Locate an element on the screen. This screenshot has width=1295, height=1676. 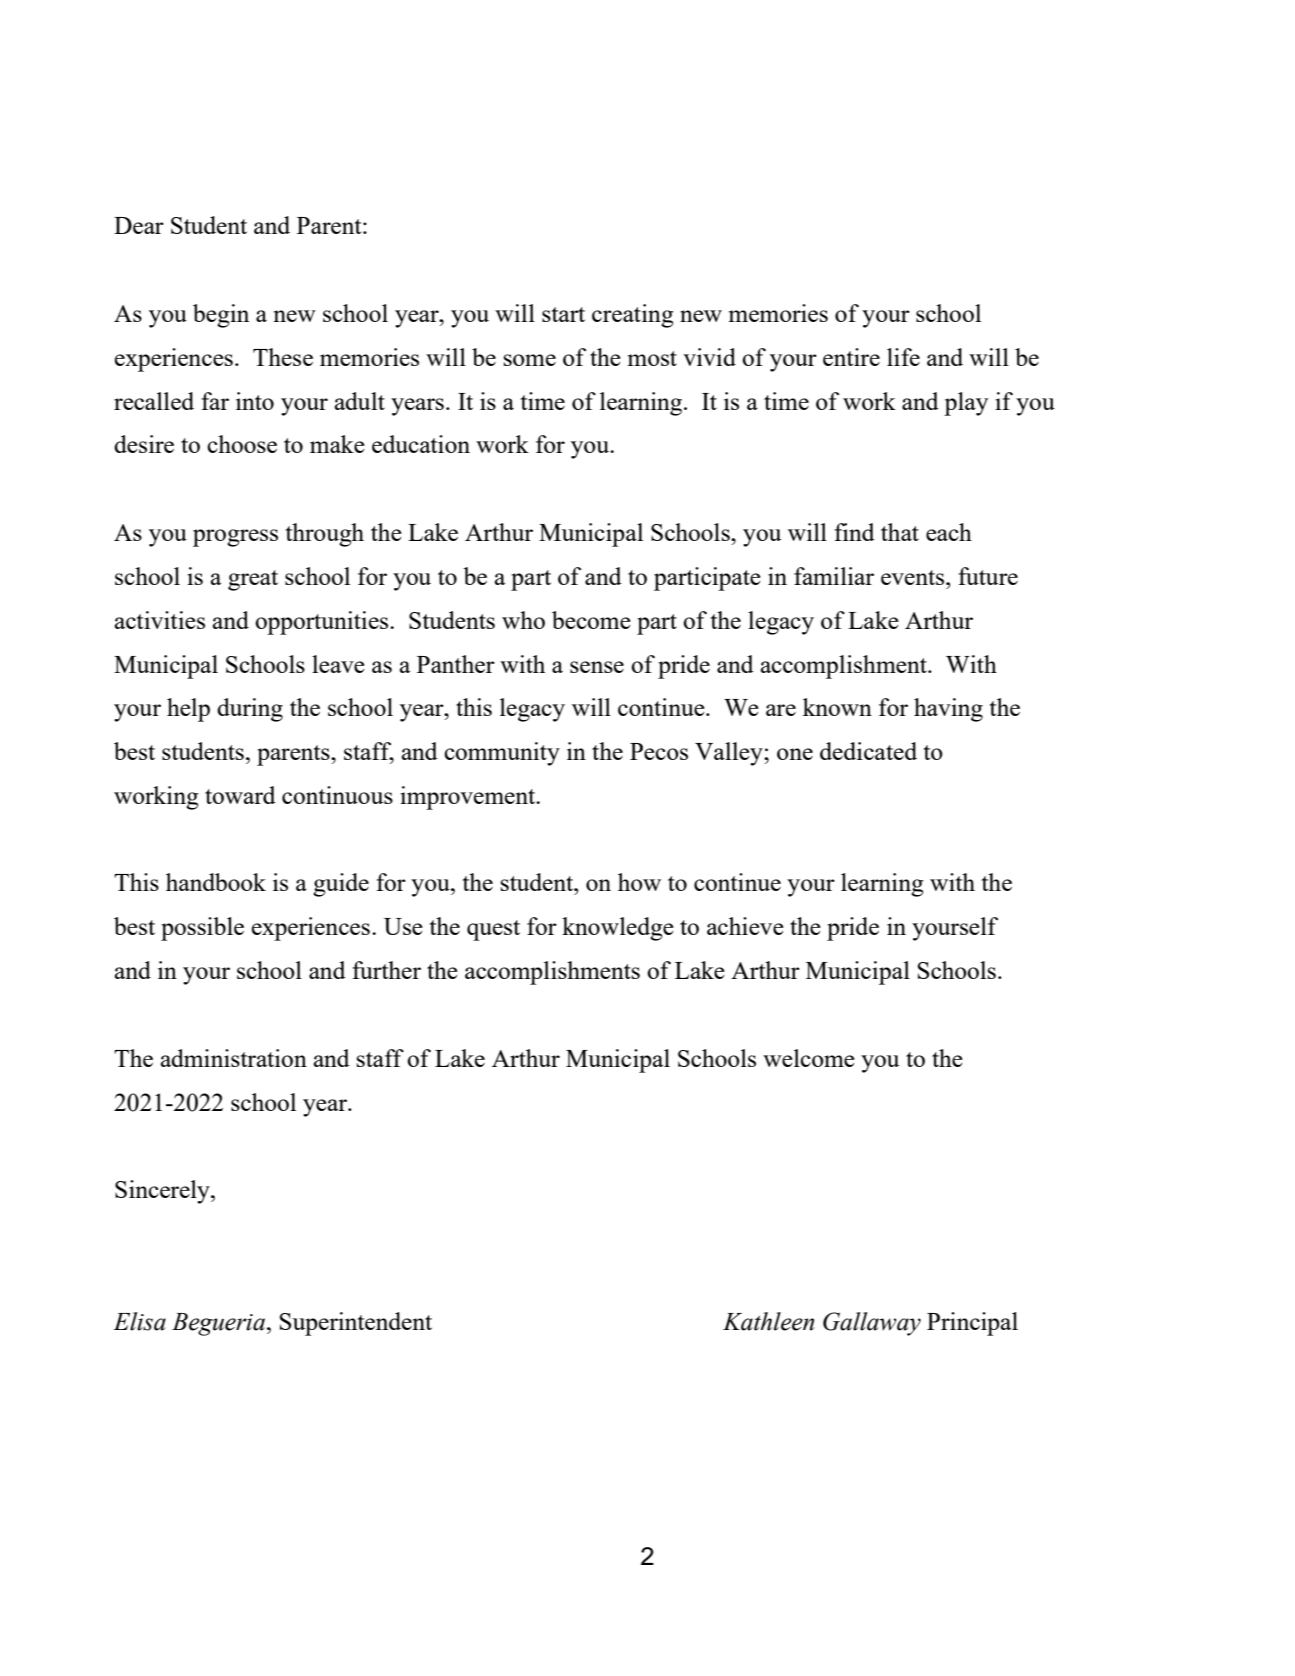
Elisa is located at coordinates (139, 1321).
